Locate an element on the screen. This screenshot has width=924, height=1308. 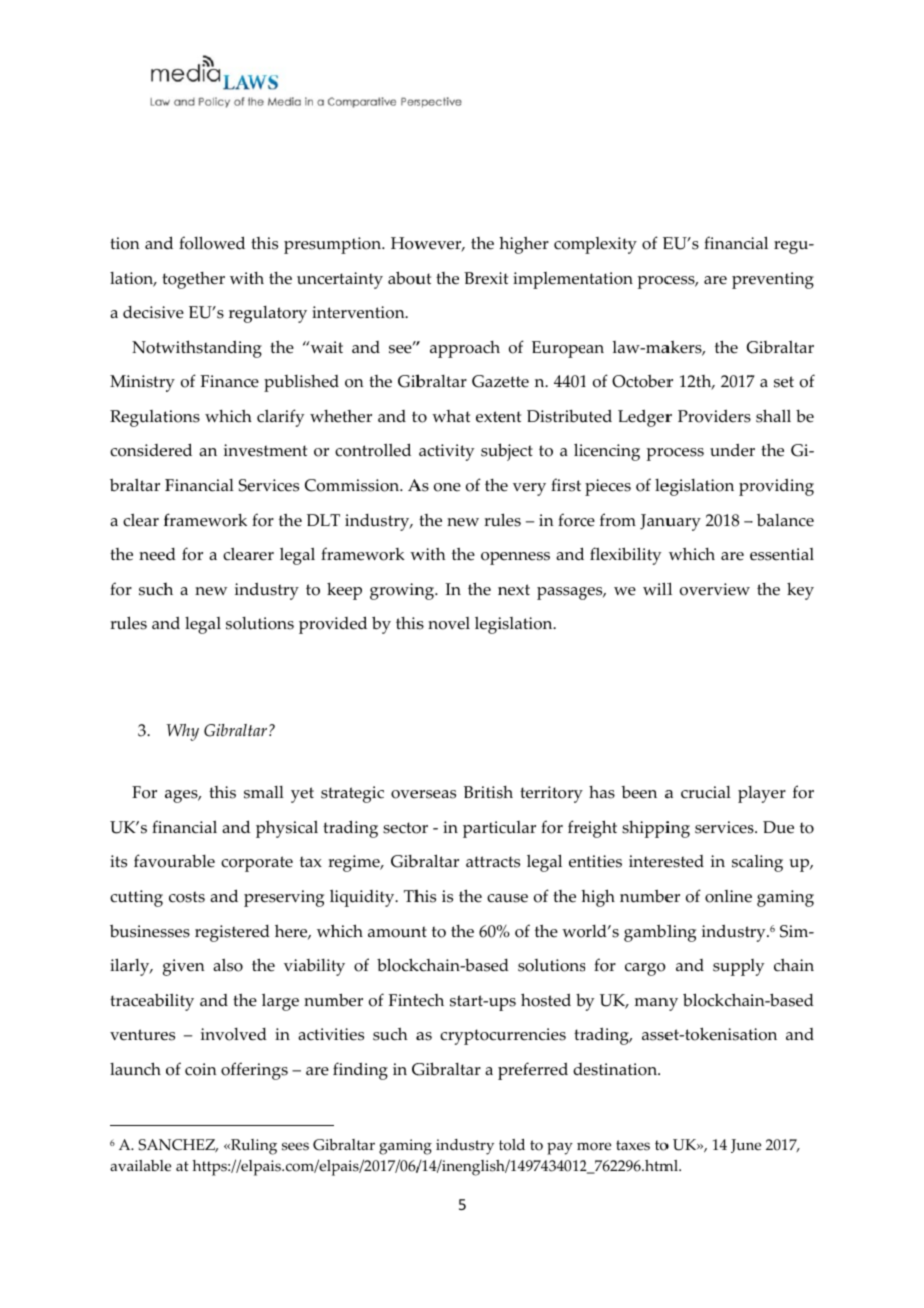
available is located at coordinates (140, 1166).
